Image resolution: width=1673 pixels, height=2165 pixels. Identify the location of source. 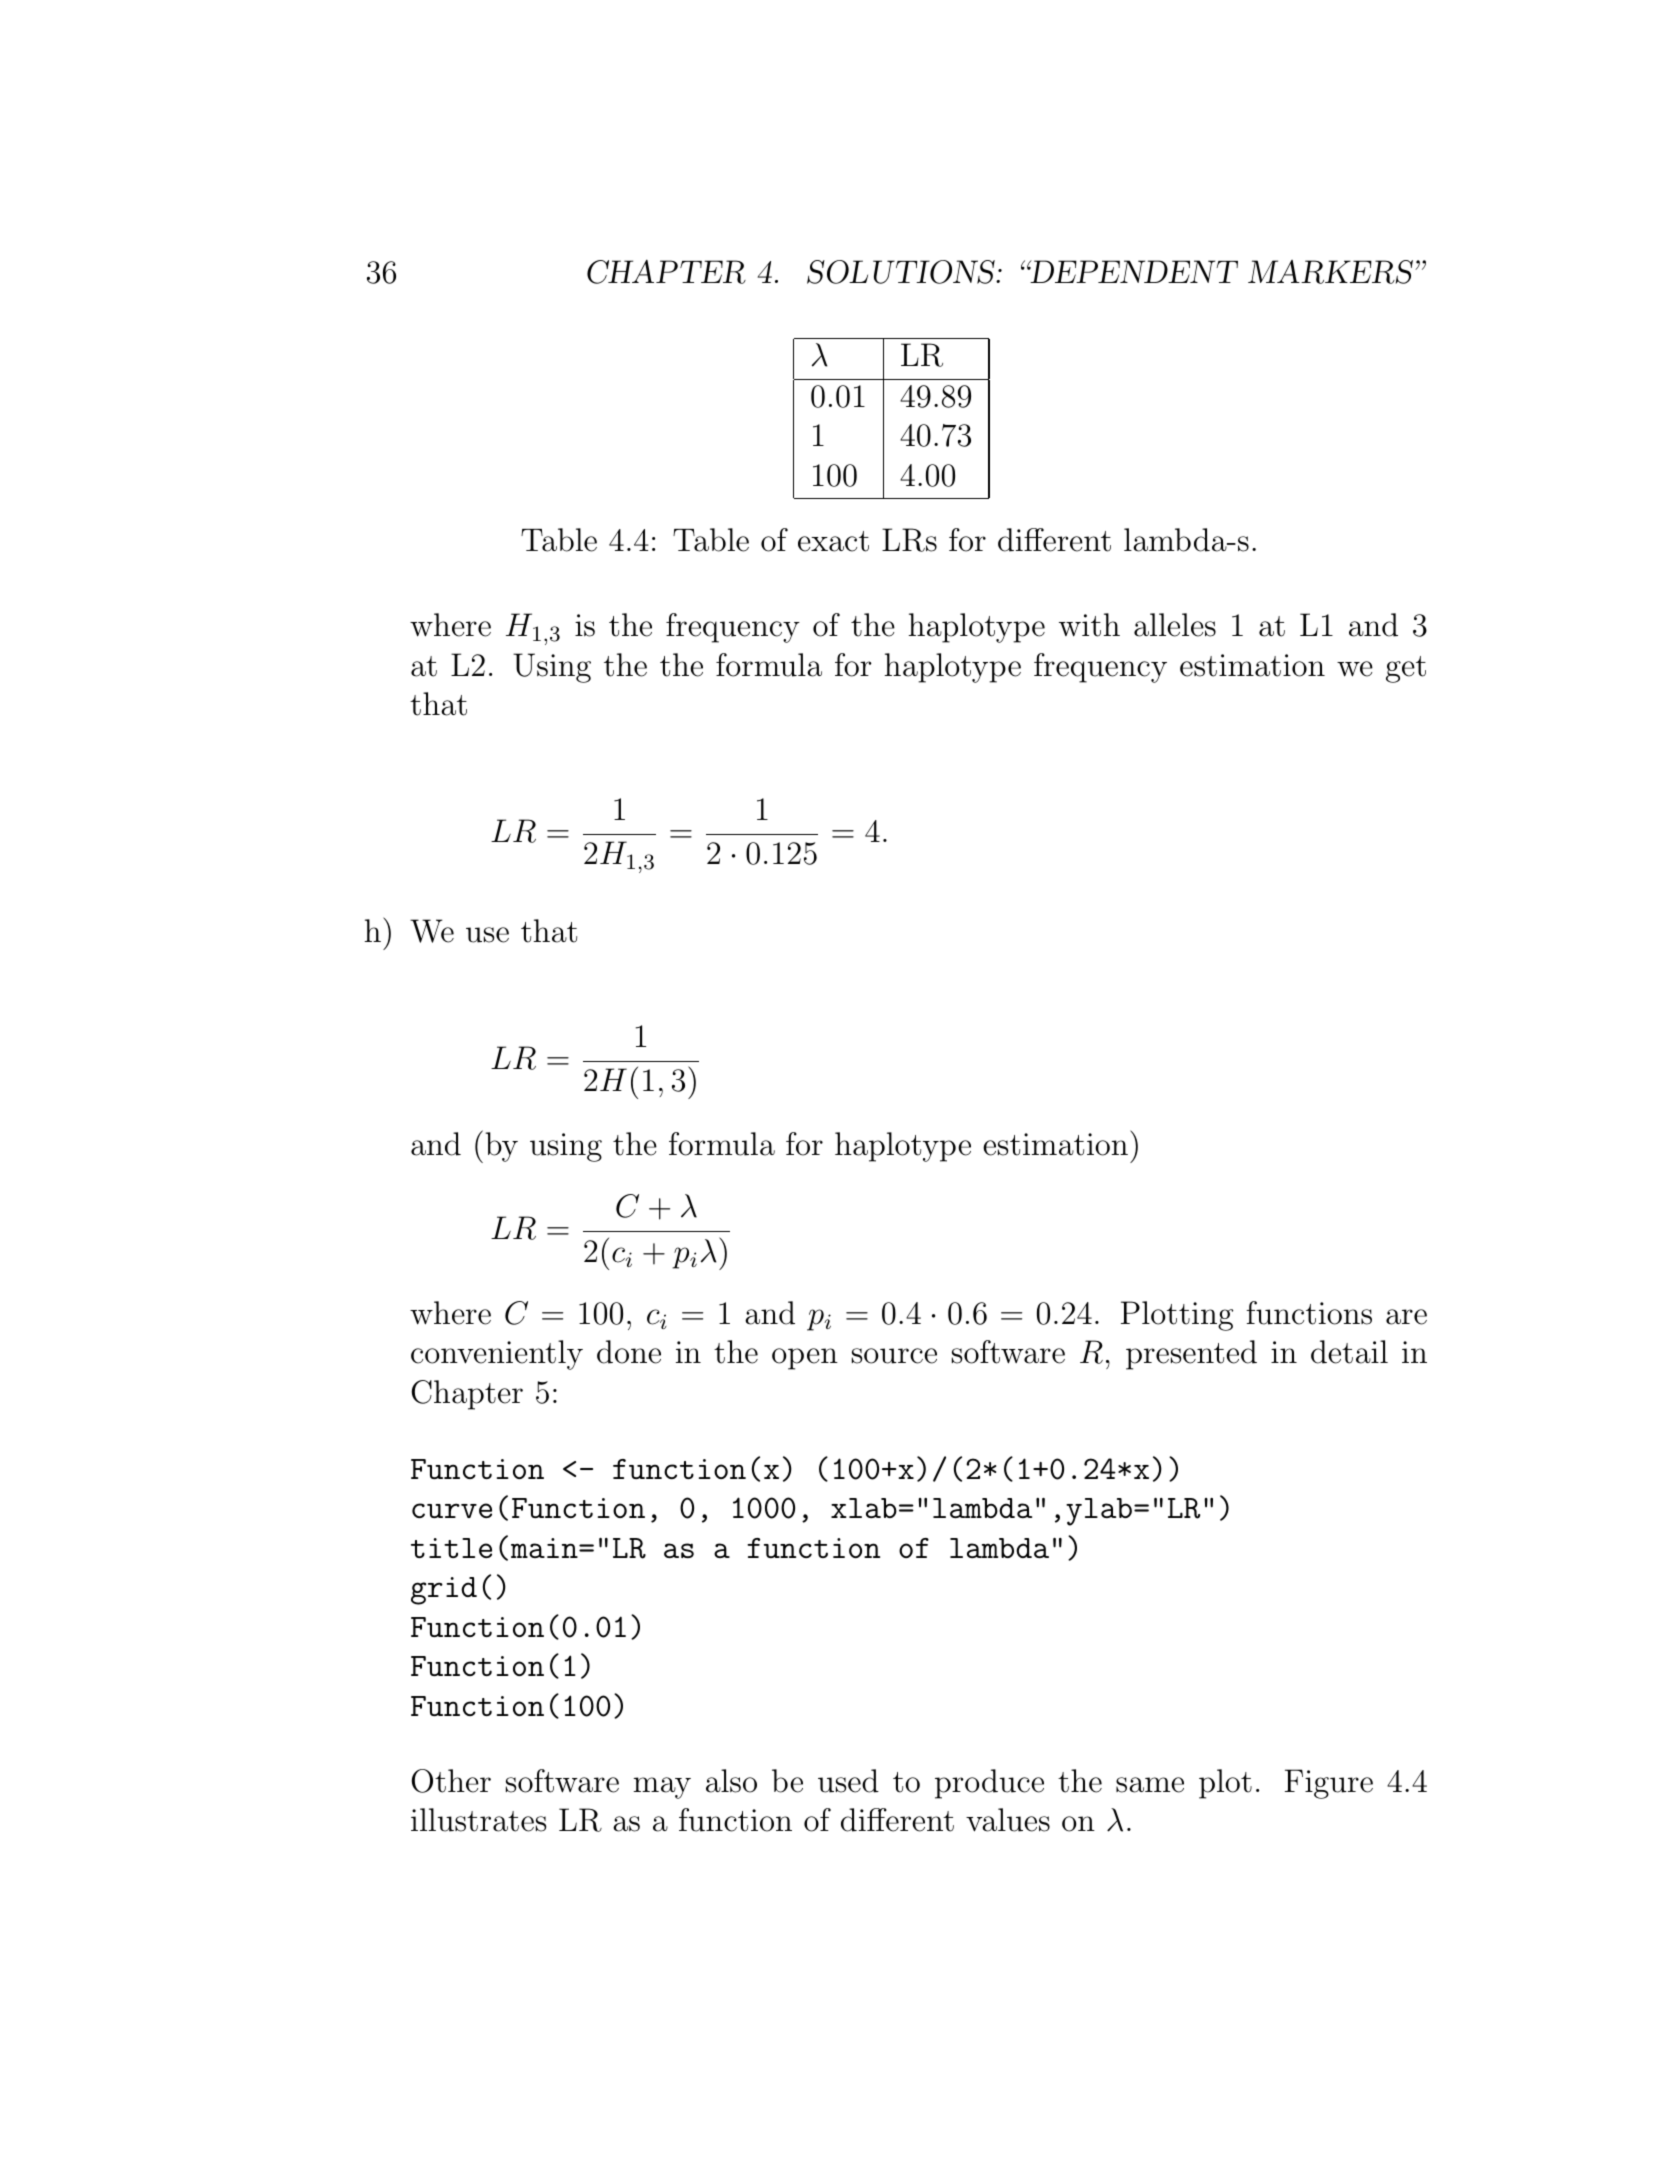
(894, 1356).
